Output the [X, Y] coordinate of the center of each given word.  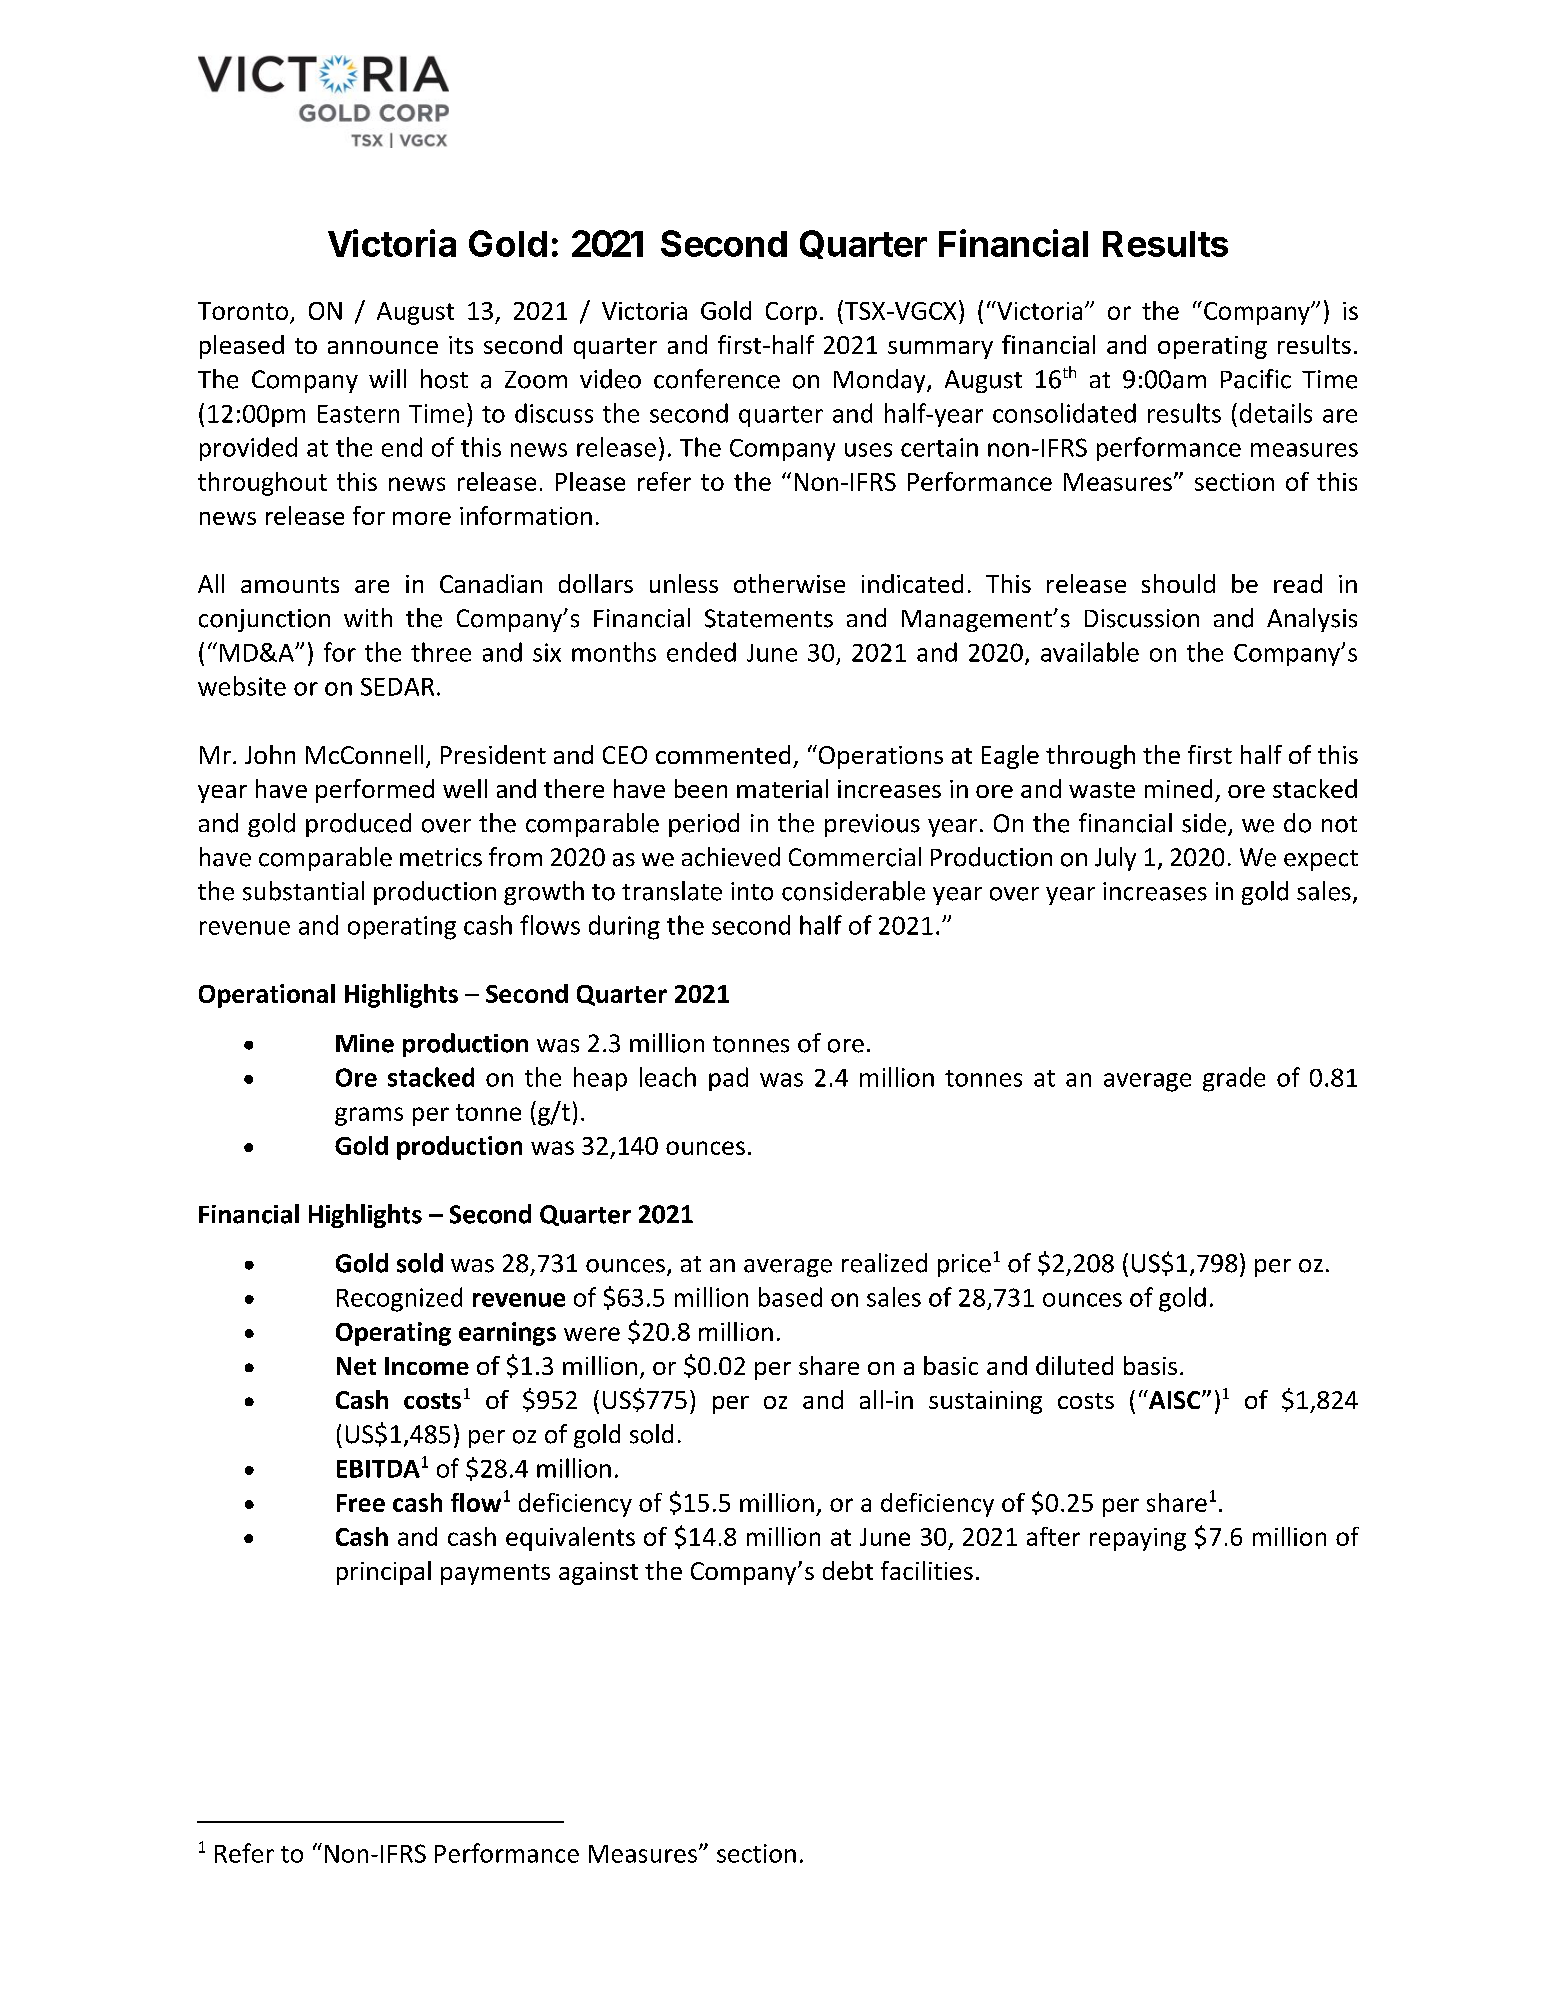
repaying [1138, 1539]
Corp [791, 313]
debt [848, 1570]
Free [361, 1503]
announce [383, 347]
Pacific [1256, 379]
